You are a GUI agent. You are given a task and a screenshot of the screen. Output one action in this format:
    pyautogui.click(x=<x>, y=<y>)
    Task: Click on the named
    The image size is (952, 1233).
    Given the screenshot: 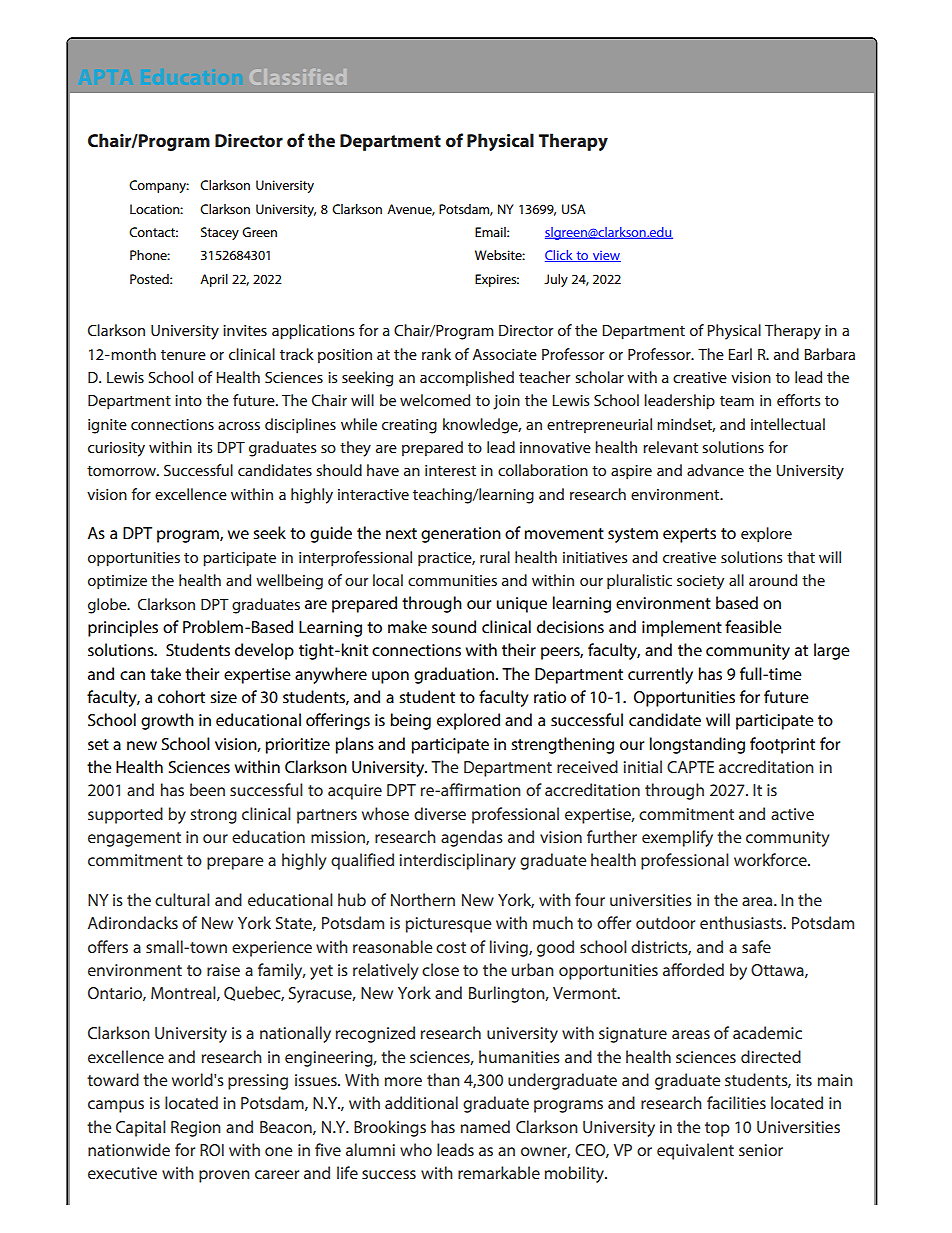 What is the action you would take?
    pyautogui.click(x=485, y=1126)
